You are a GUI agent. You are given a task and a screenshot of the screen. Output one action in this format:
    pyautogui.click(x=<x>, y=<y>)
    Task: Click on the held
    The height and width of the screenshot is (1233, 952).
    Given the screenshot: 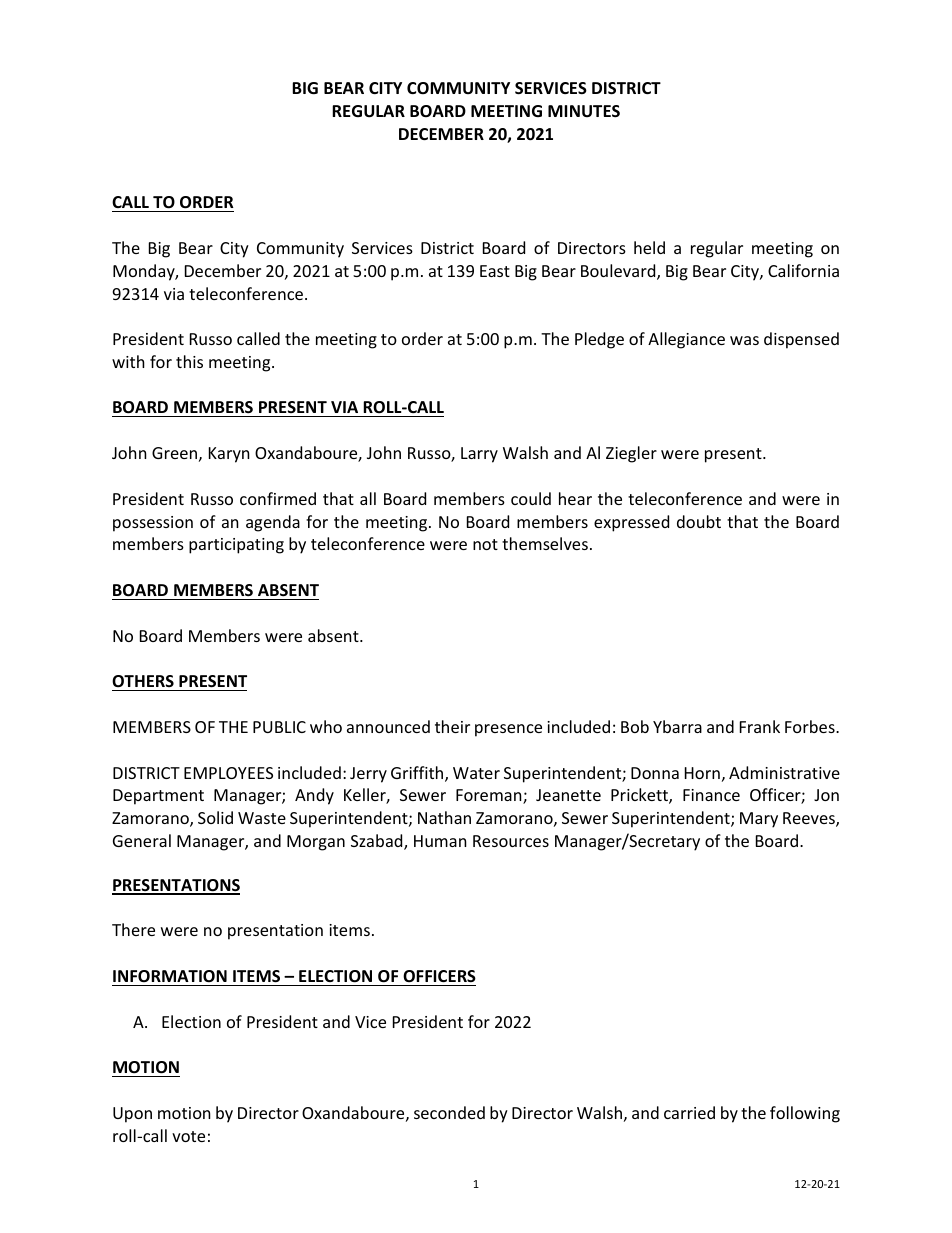 What is the action you would take?
    pyautogui.click(x=649, y=247)
